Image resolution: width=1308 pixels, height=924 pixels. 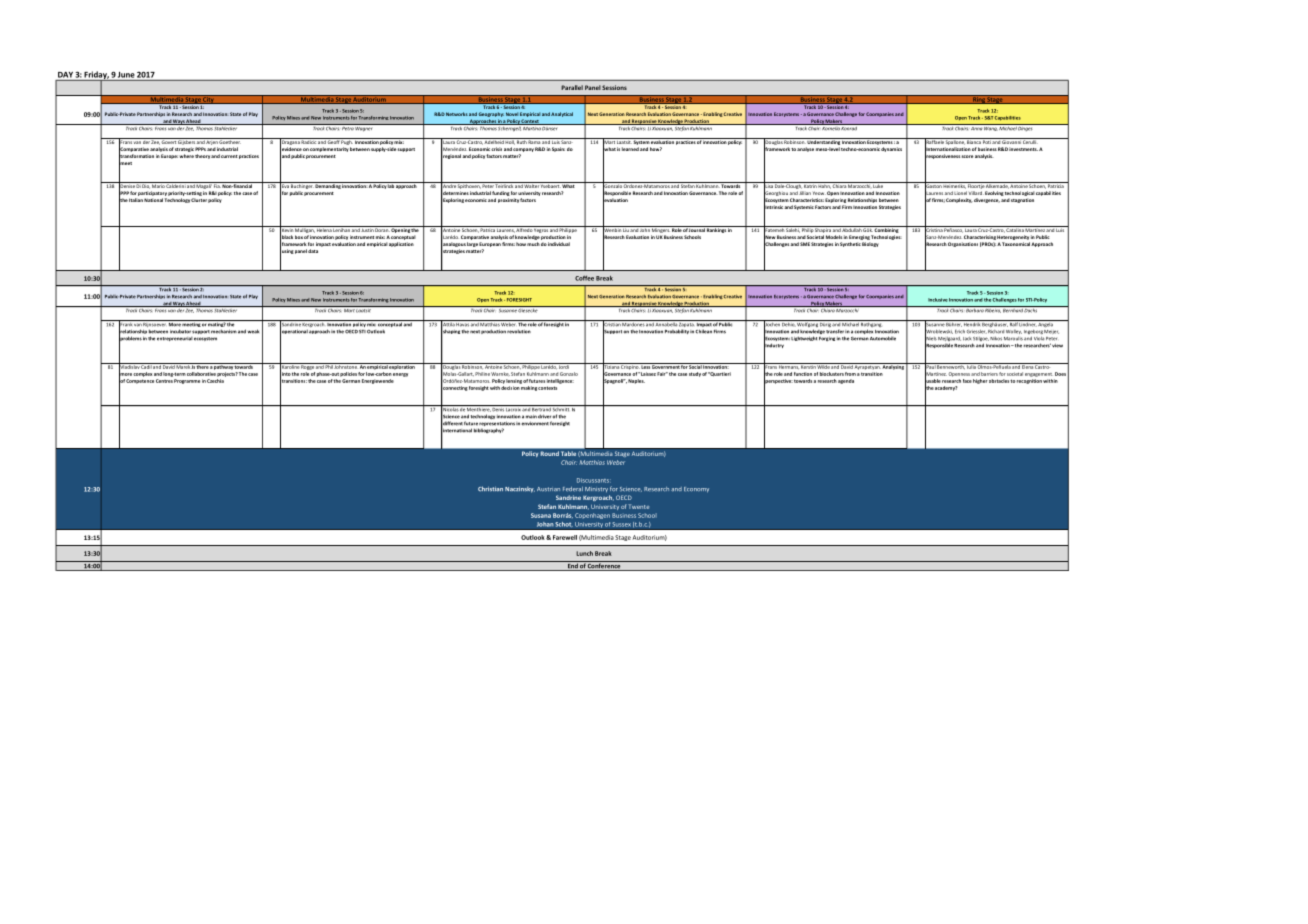 I want to click on Czechia, so click(x=215, y=381).
